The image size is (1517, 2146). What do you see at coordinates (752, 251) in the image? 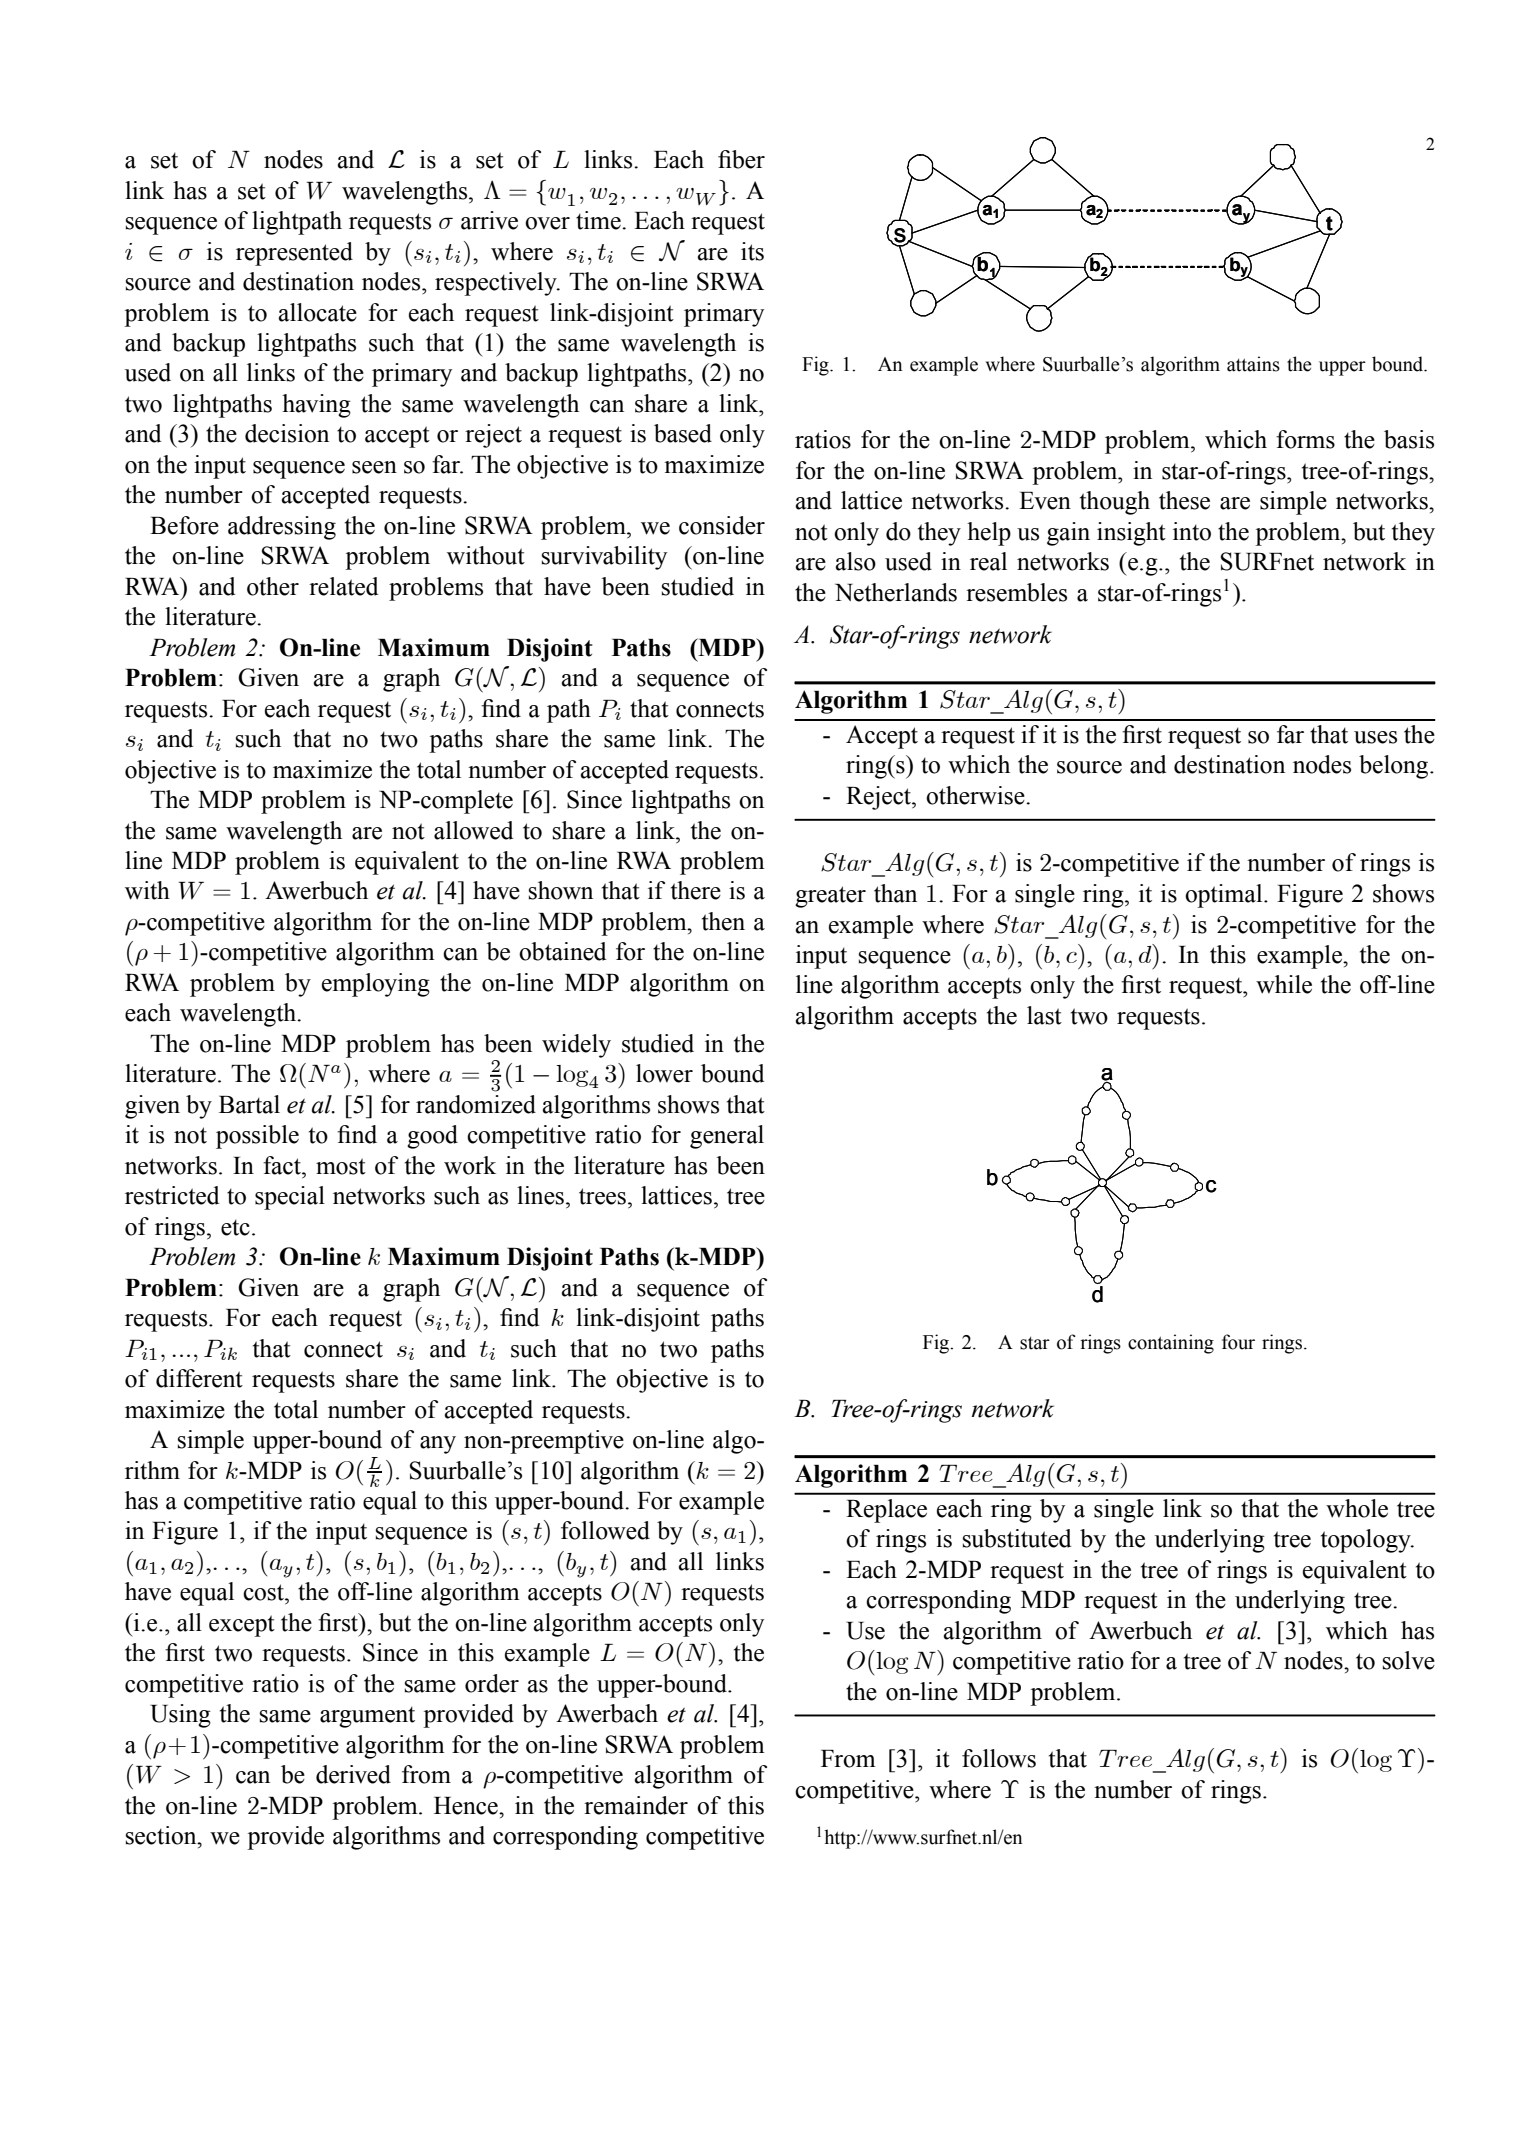
I see `its` at bounding box center [752, 251].
